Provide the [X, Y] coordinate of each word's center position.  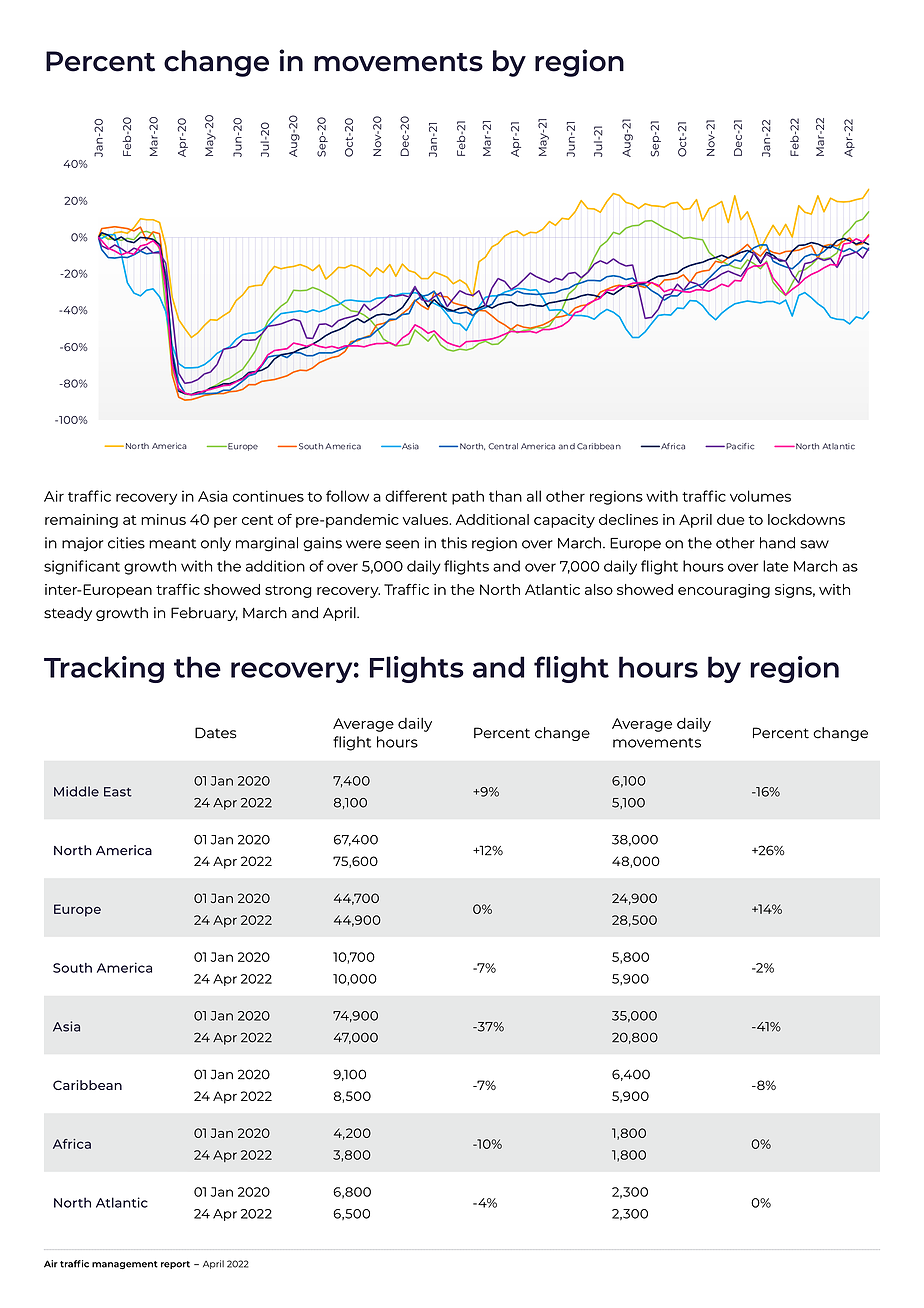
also [599, 589]
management [125, 1265]
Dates [215, 733]
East [118, 792]
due [731, 519]
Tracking [104, 669]
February [204, 614]
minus [163, 519]
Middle [76, 791]
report [175, 1265]
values [427, 519]
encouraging [724, 591]
